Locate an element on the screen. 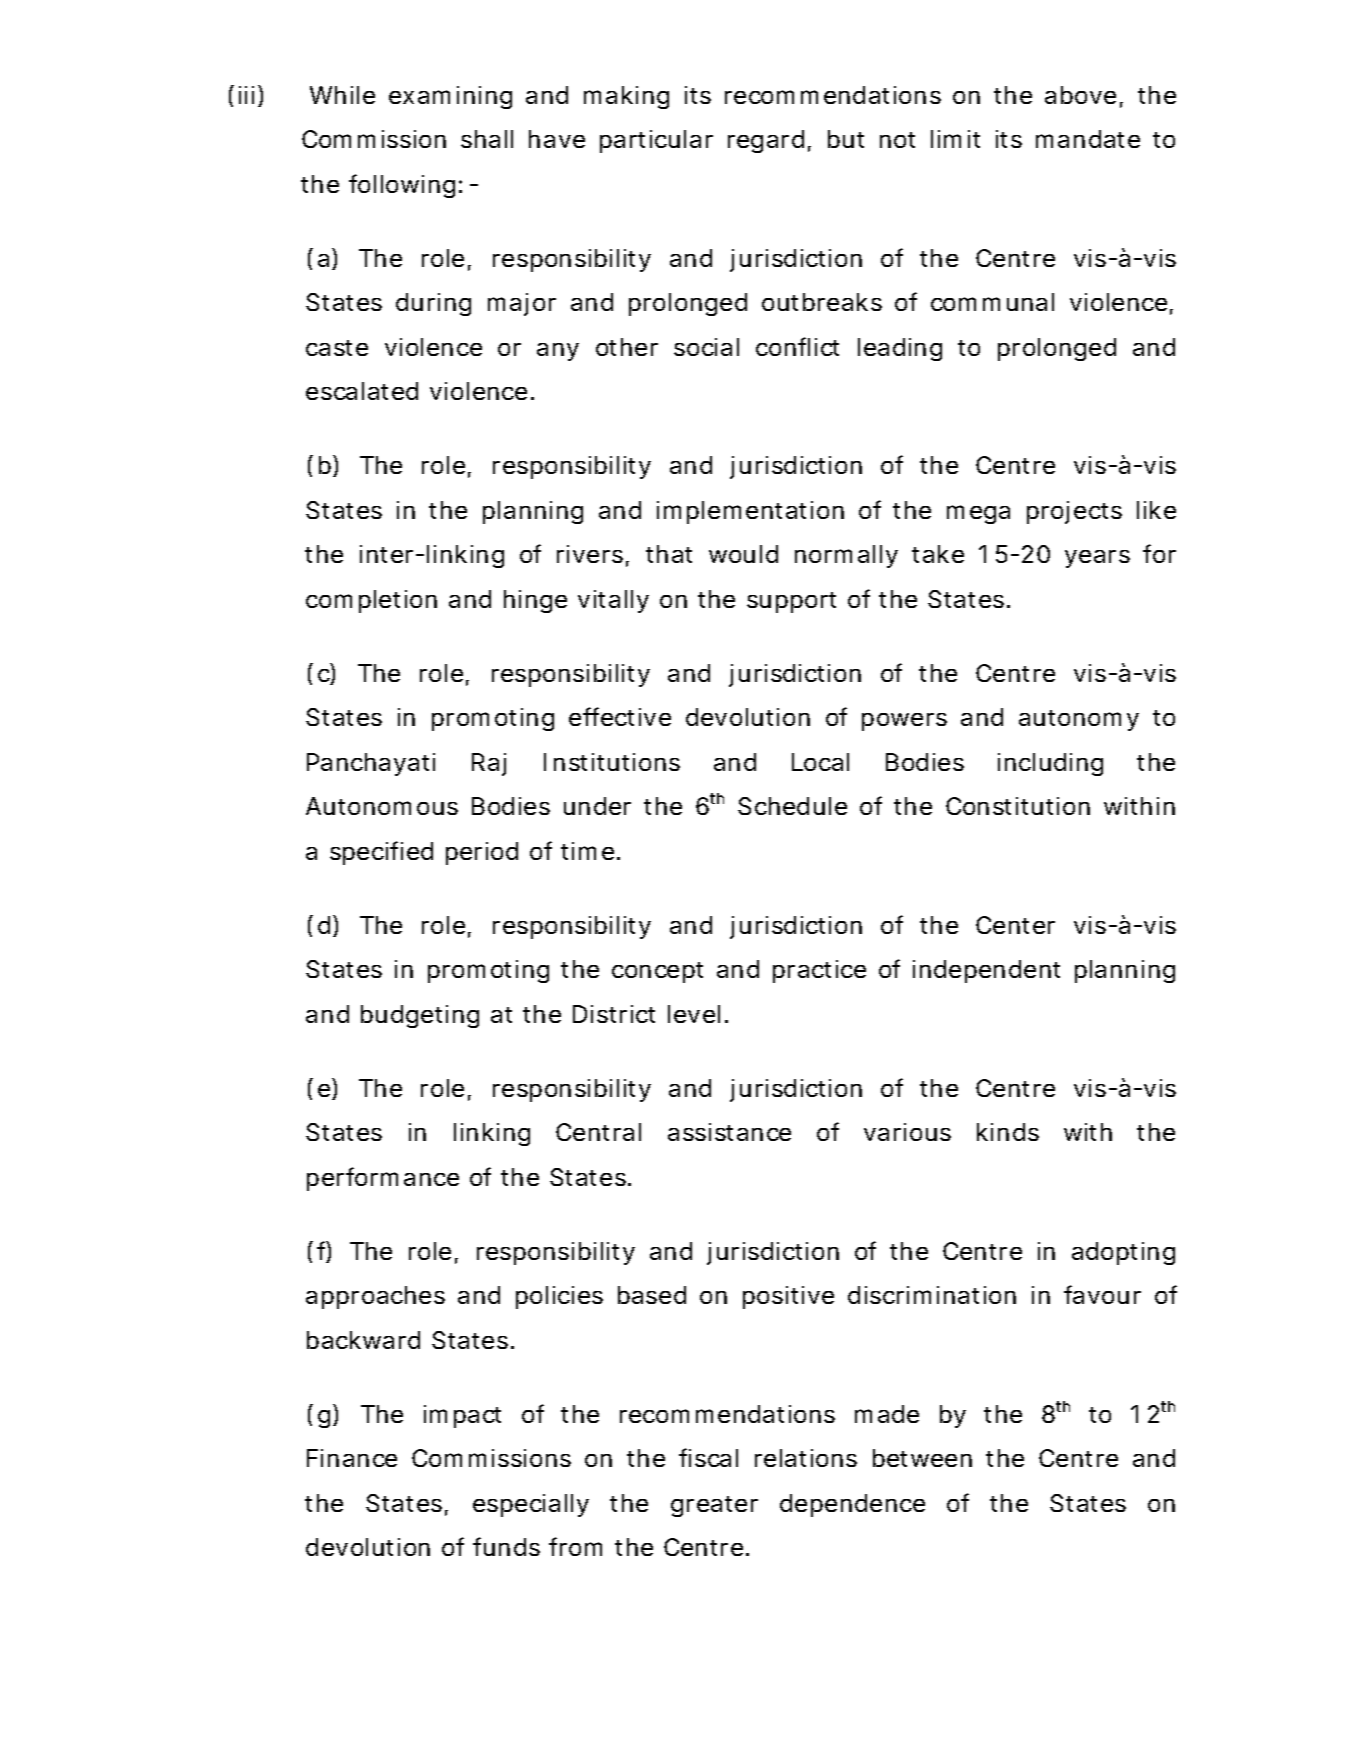  years is located at coordinates (1097, 559).
